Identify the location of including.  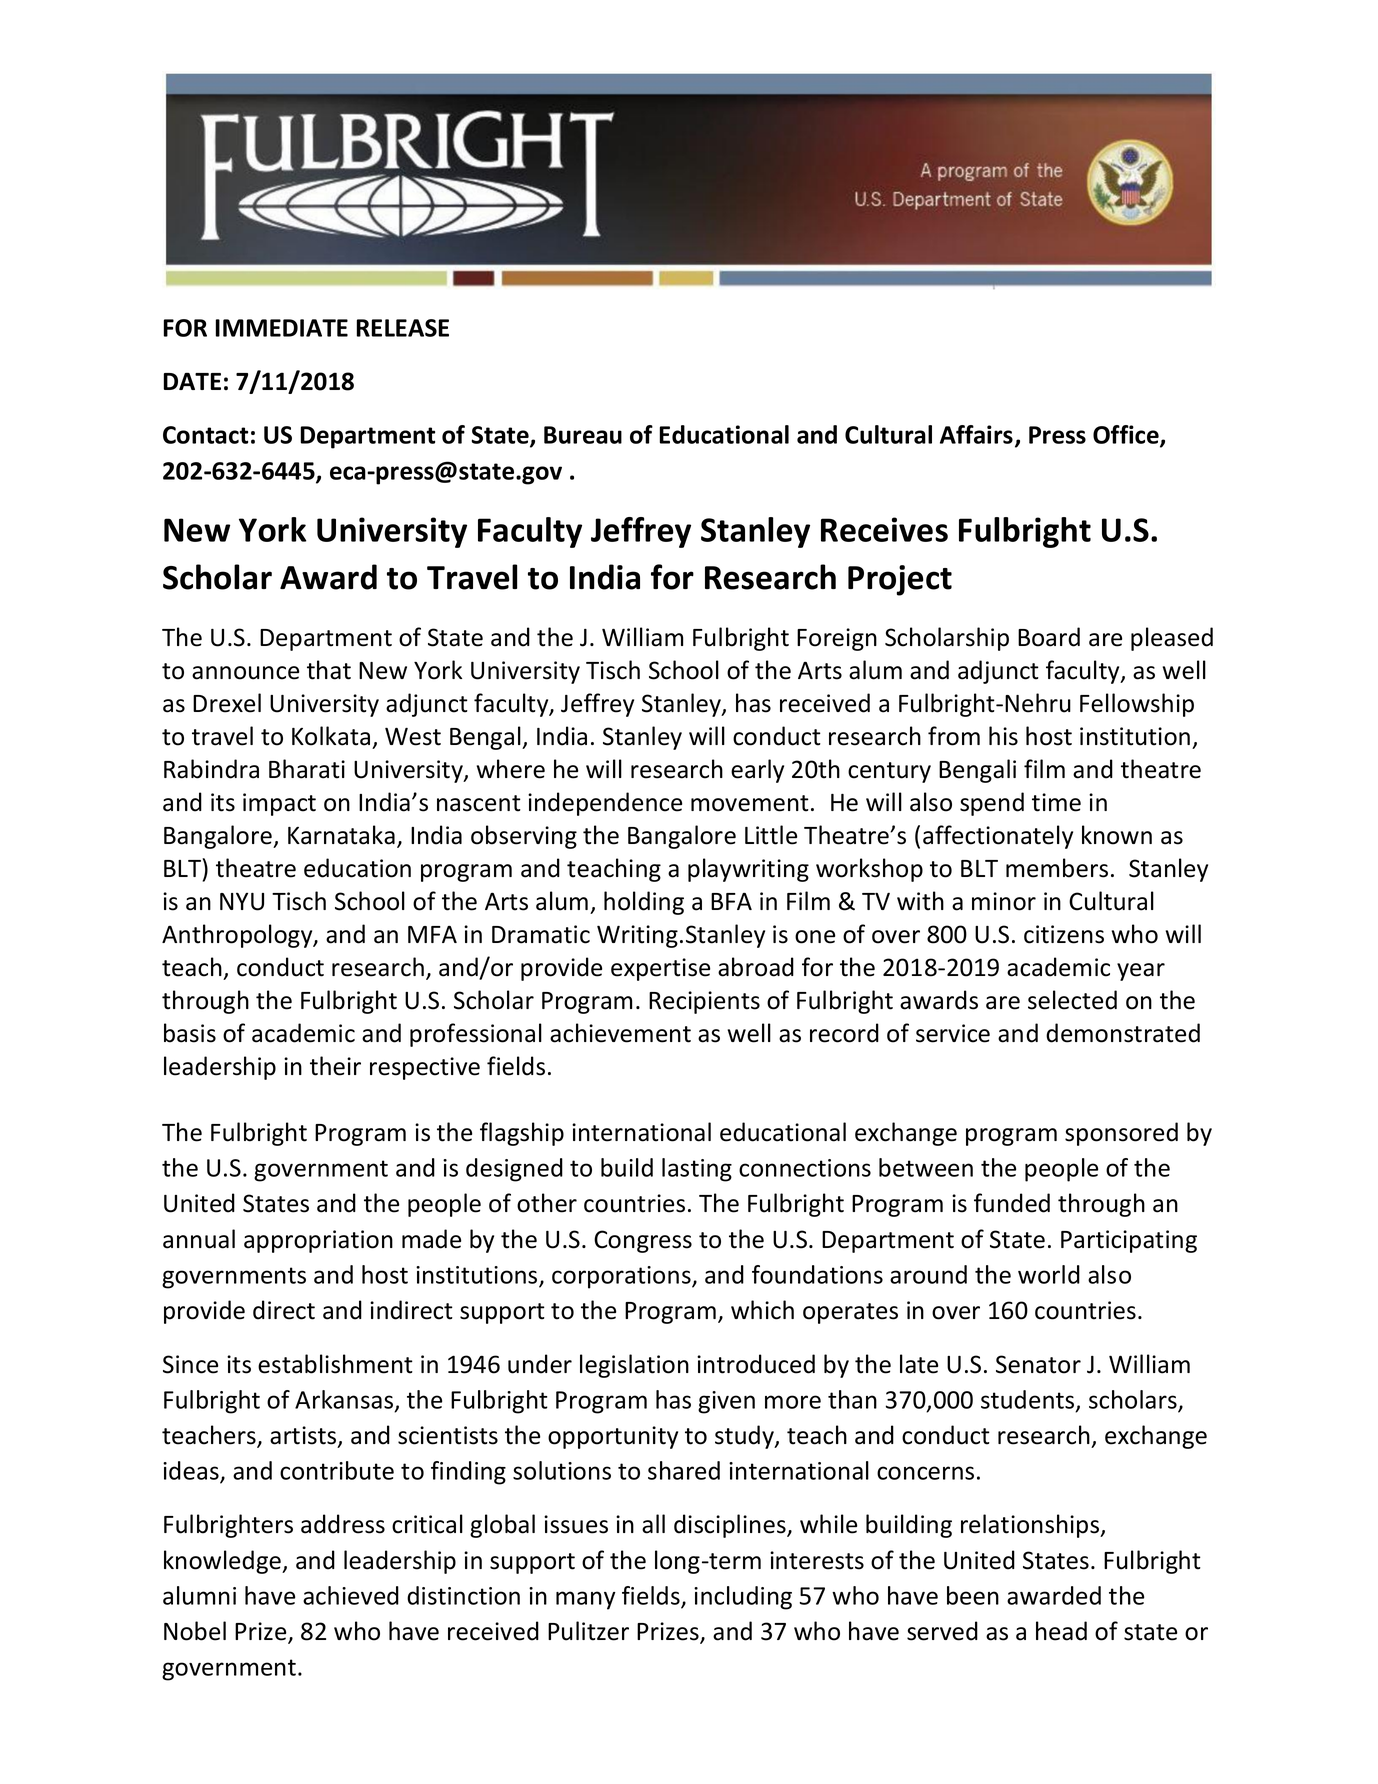
(743, 1598).
